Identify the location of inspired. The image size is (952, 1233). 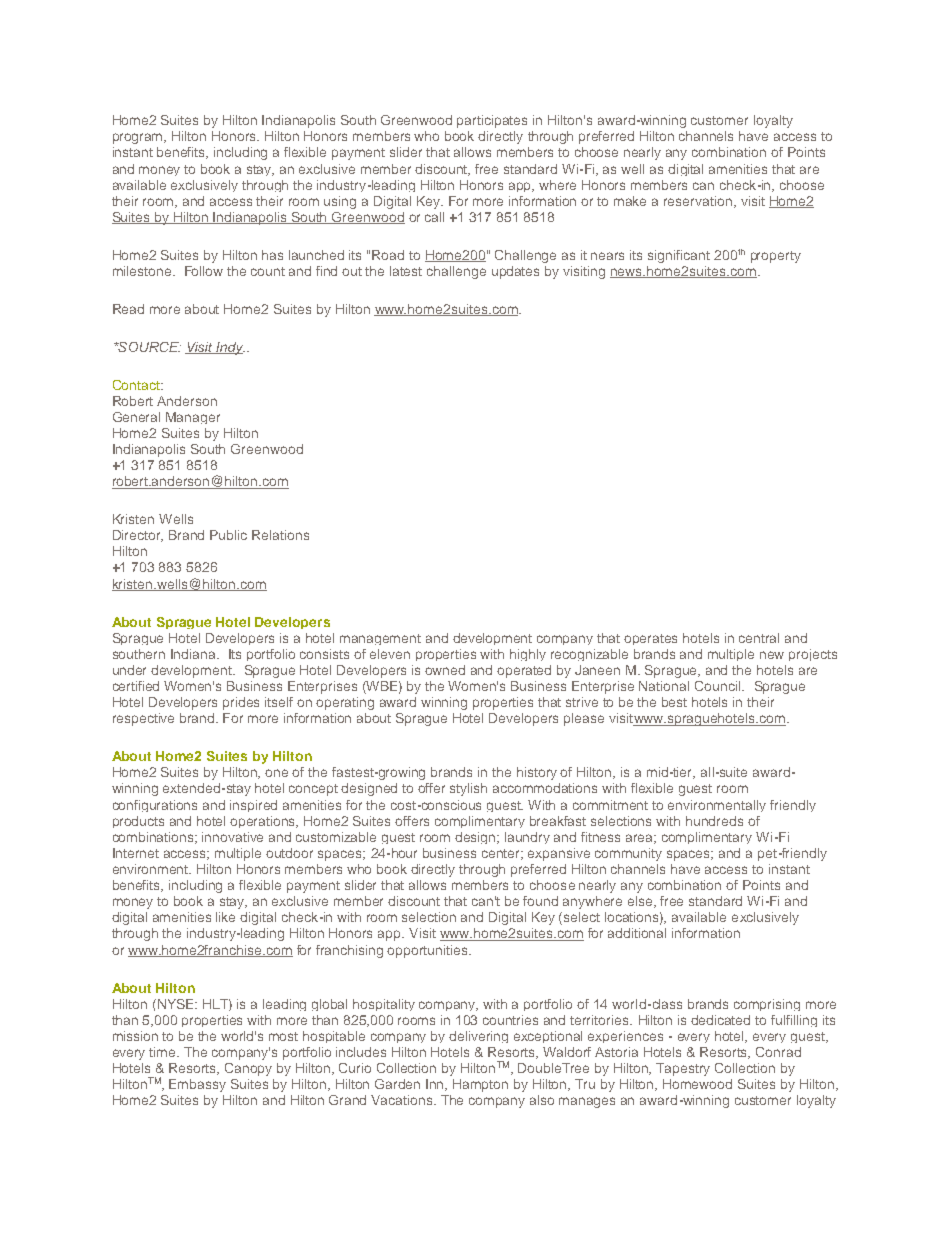
(253, 806).
